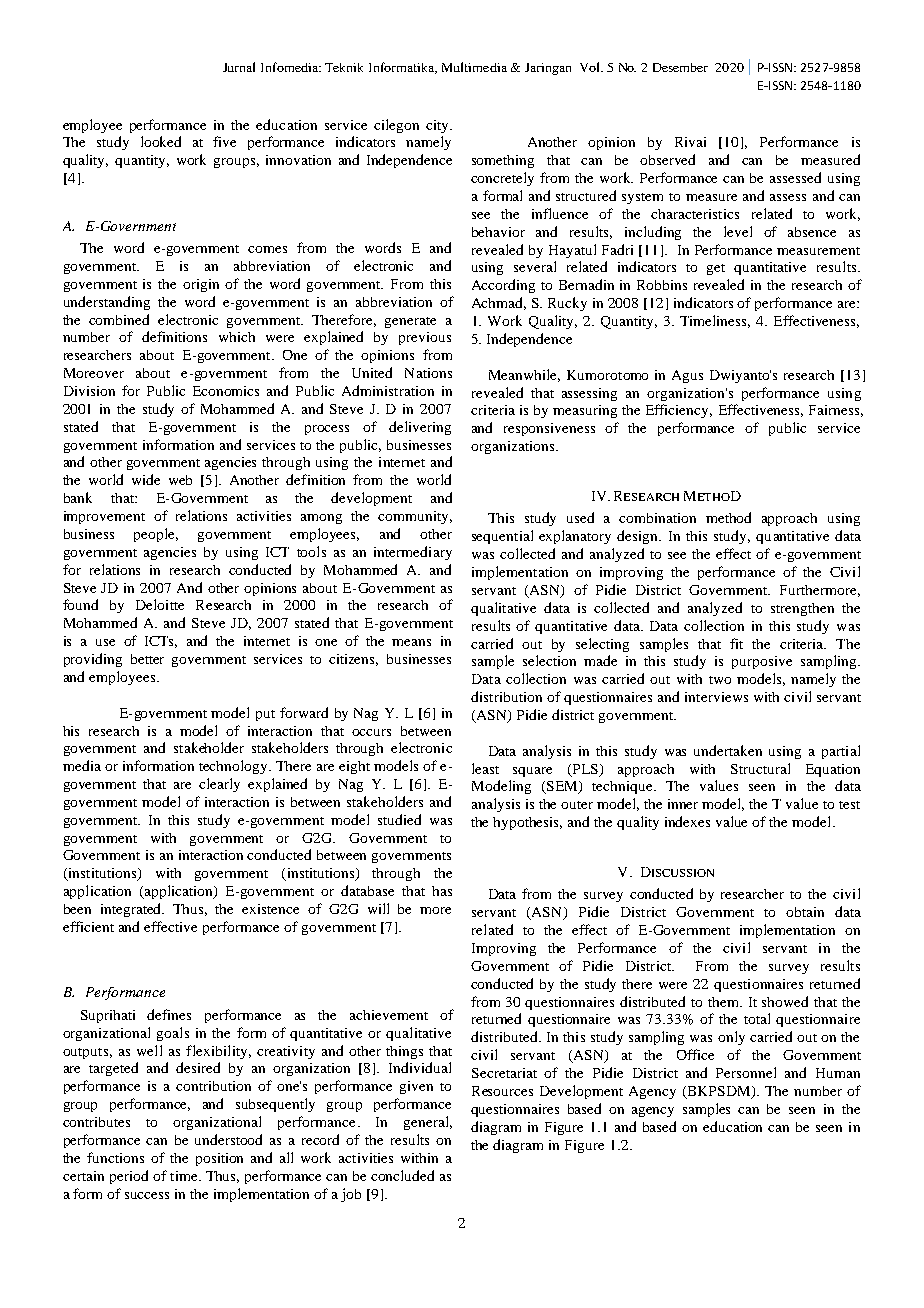 The image size is (924, 1308). Describe the element at coordinates (411, 642) in the page. I see `means` at that location.
